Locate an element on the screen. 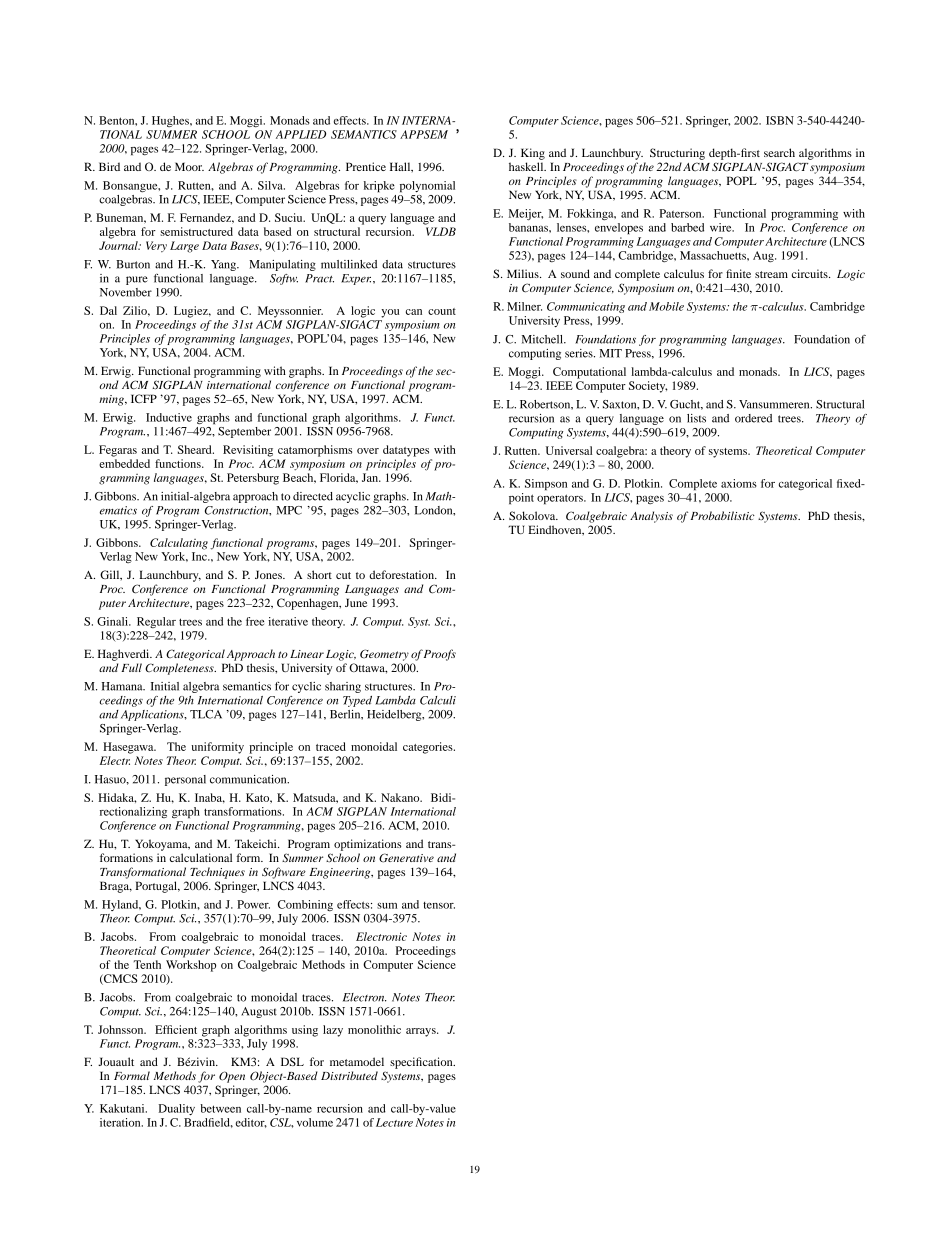 The image size is (952, 1233). Structuring is located at coordinates (677, 154).
